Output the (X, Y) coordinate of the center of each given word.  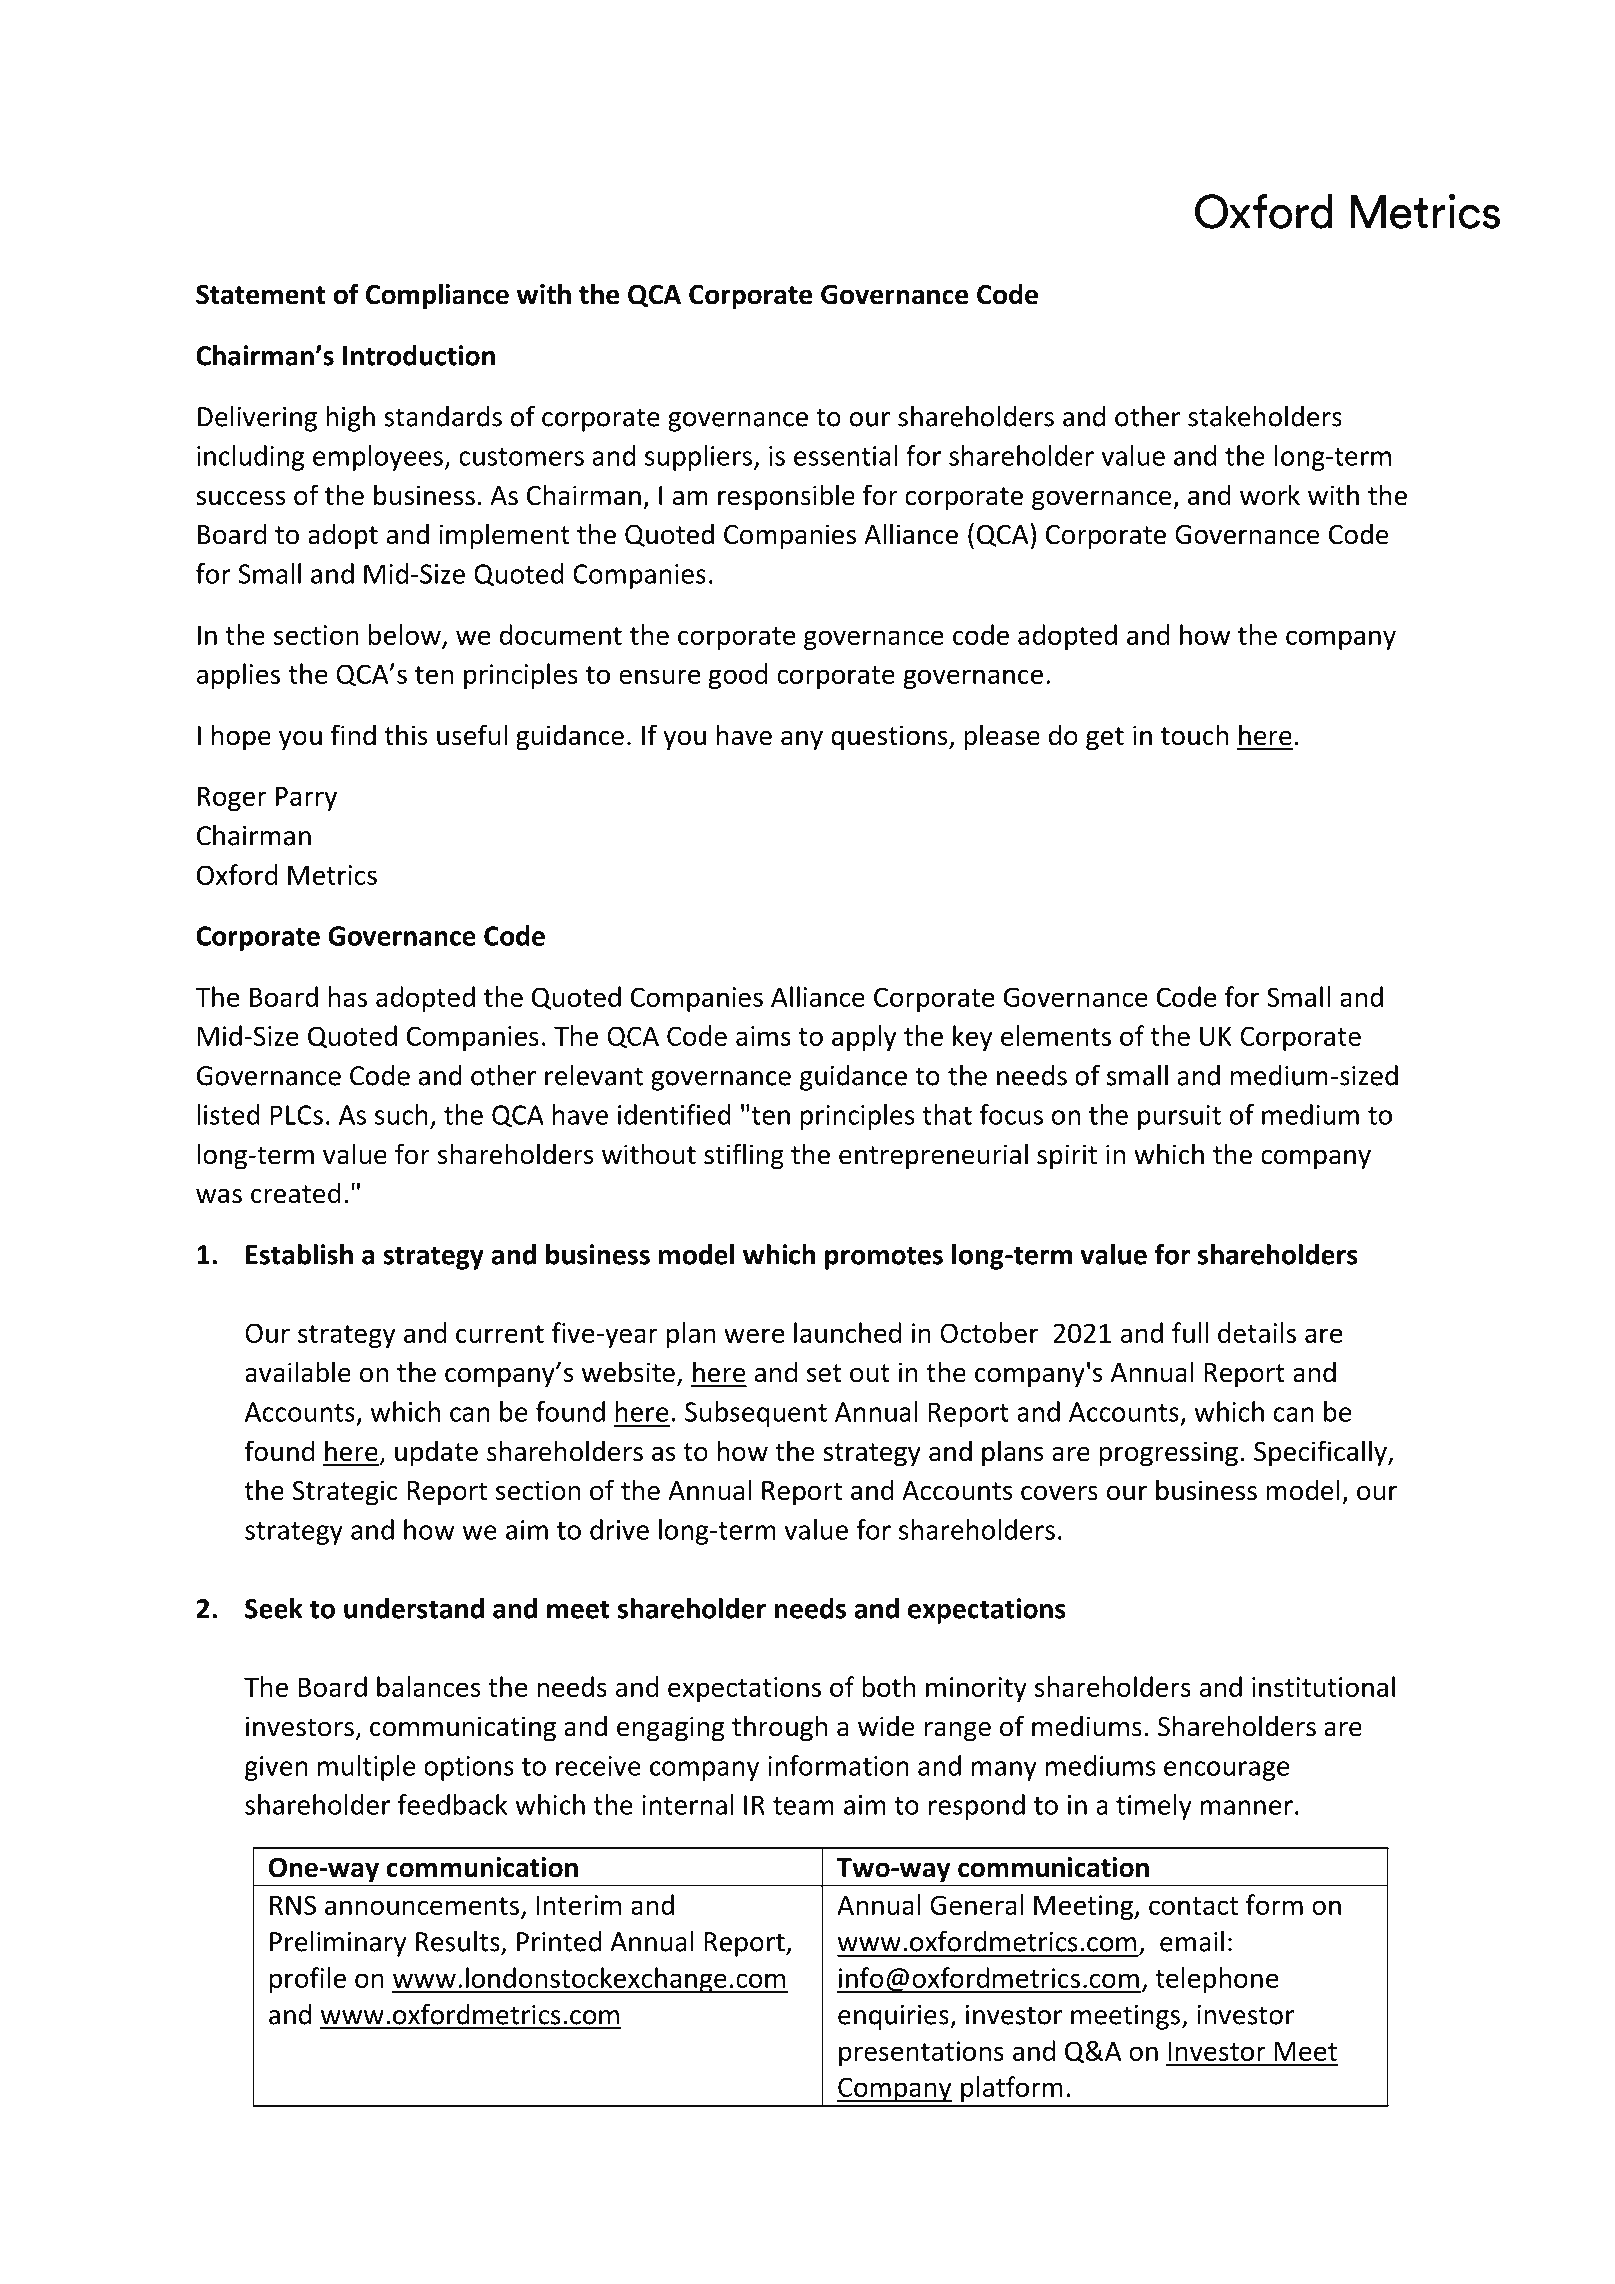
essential (845, 455)
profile (308, 1980)
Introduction (419, 355)
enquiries (894, 2017)
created (296, 1193)
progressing (1168, 1454)
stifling (744, 1156)
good (738, 676)
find (353, 735)
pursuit (1179, 1117)
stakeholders (1265, 416)
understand (414, 1608)
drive (619, 1529)
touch (1194, 735)
